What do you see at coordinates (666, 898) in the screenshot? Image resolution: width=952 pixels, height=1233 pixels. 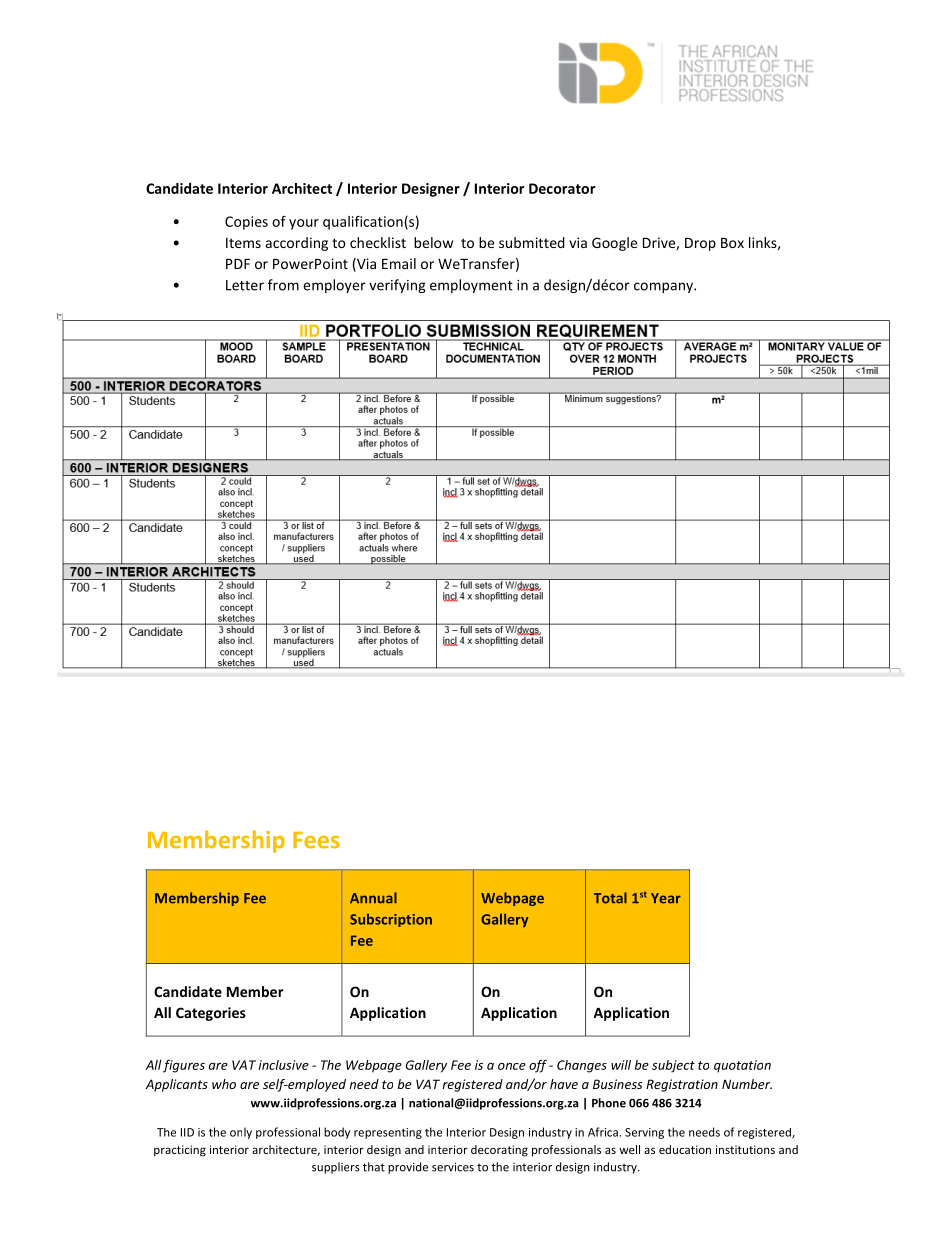 I see `Year` at bounding box center [666, 898].
